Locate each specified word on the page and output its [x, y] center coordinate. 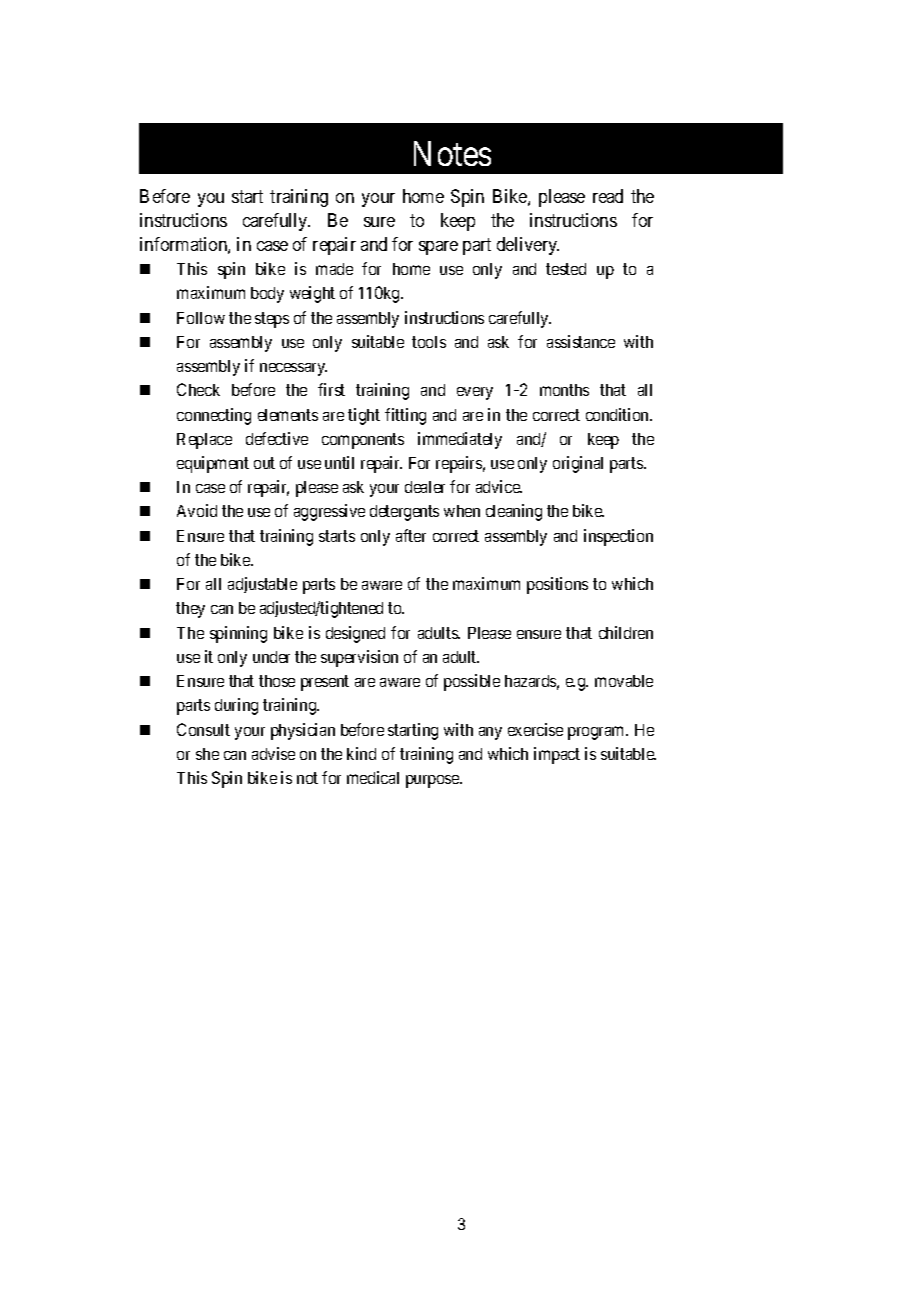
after [411, 535]
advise [273, 753]
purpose [433, 781]
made [334, 269]
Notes [452, 154]
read [608, 196]
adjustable [262, 585]
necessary [293, 369]
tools [429, 342]
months [564, 390]
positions [557, 585]
